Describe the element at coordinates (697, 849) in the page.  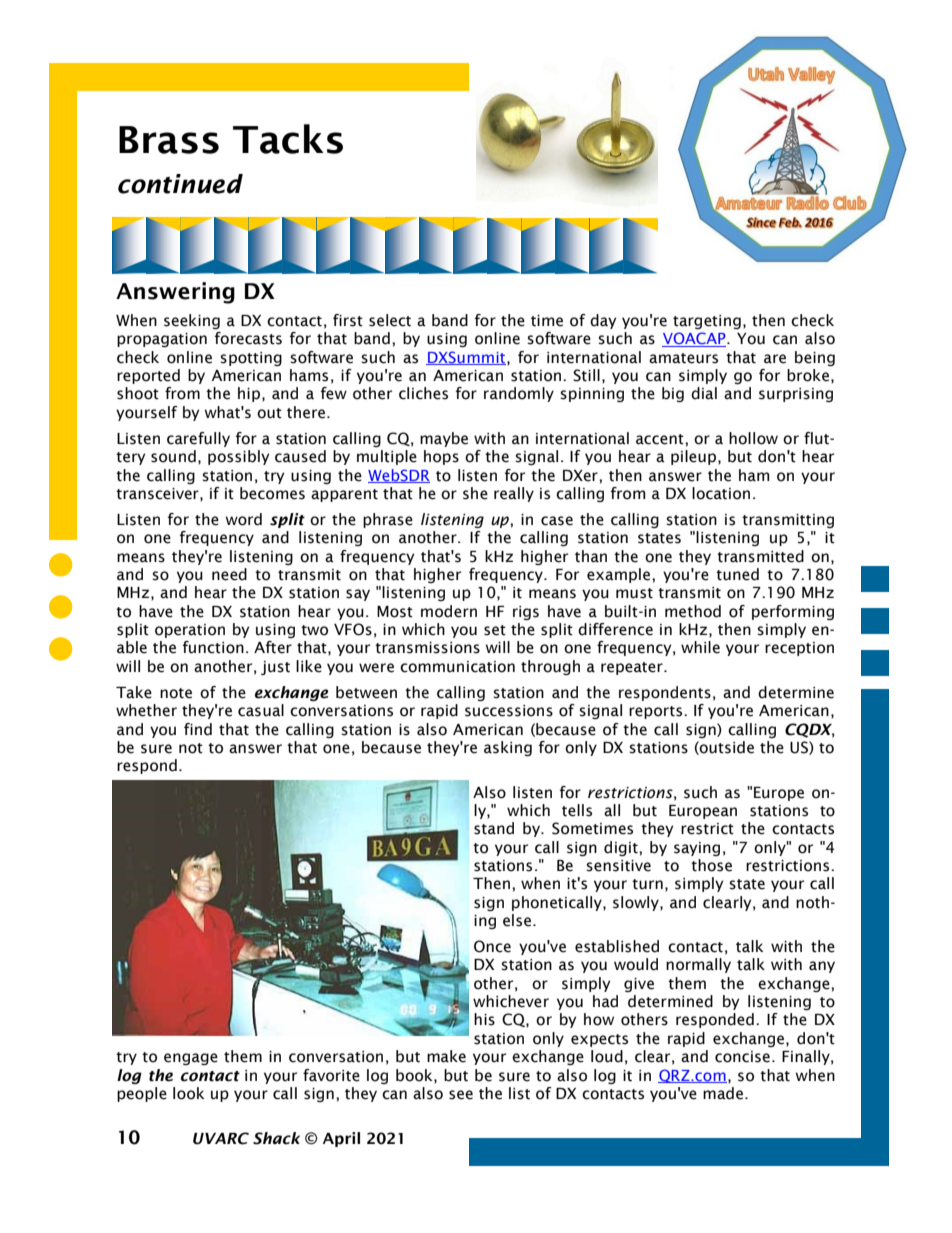
I see `saying` at that location.
